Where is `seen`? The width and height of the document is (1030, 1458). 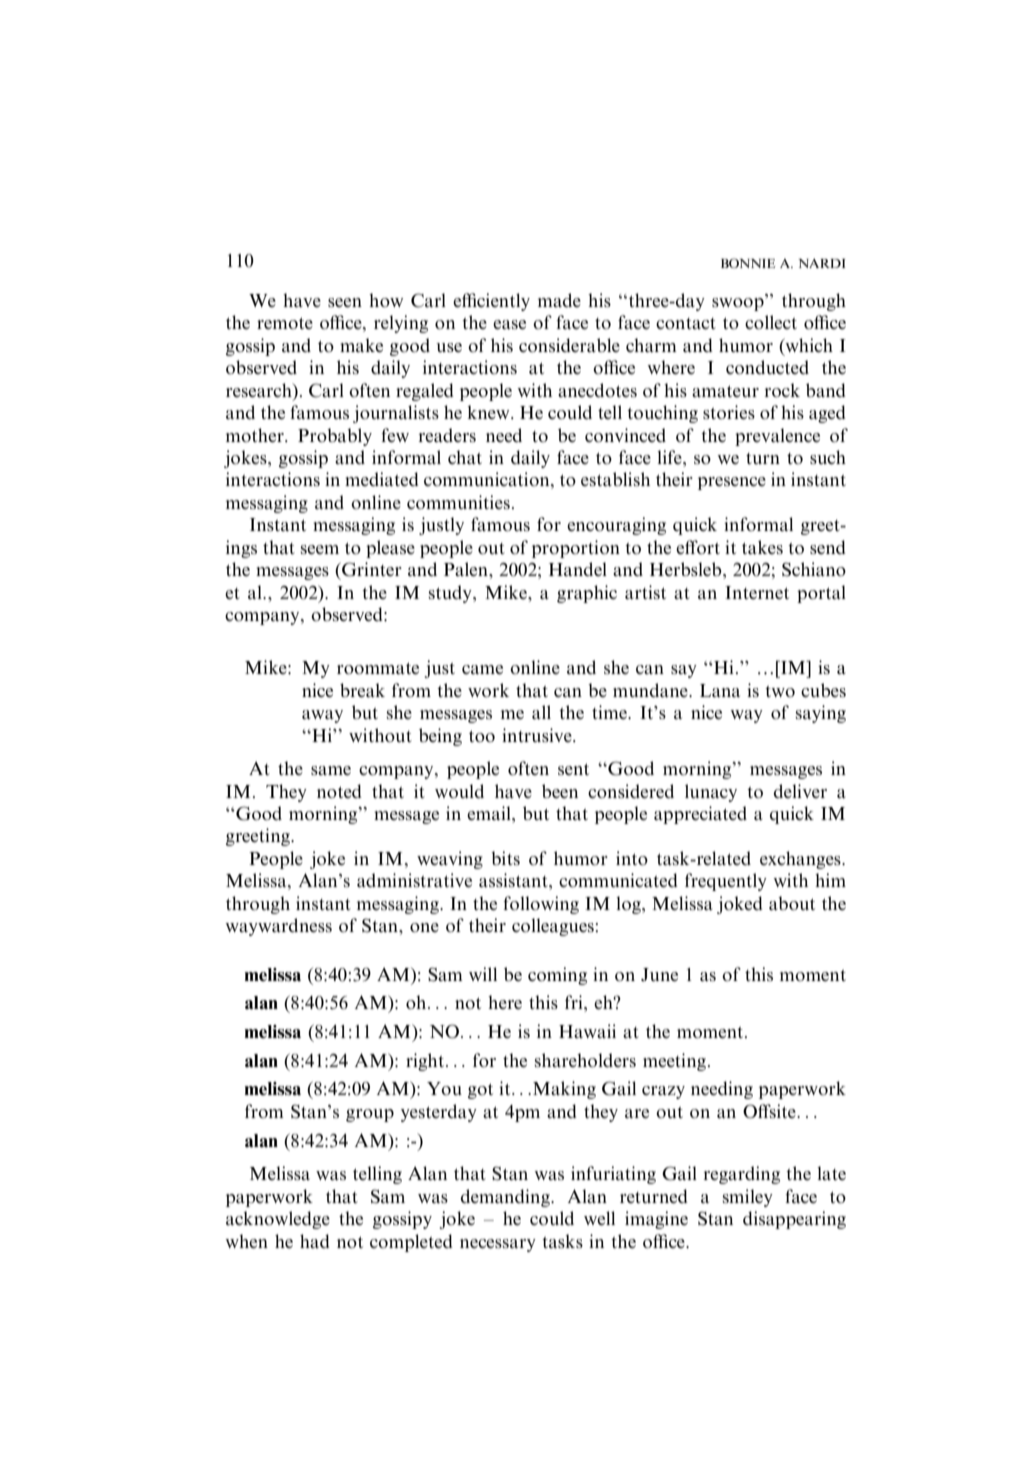 seen is located at coordinates (345, 302).
